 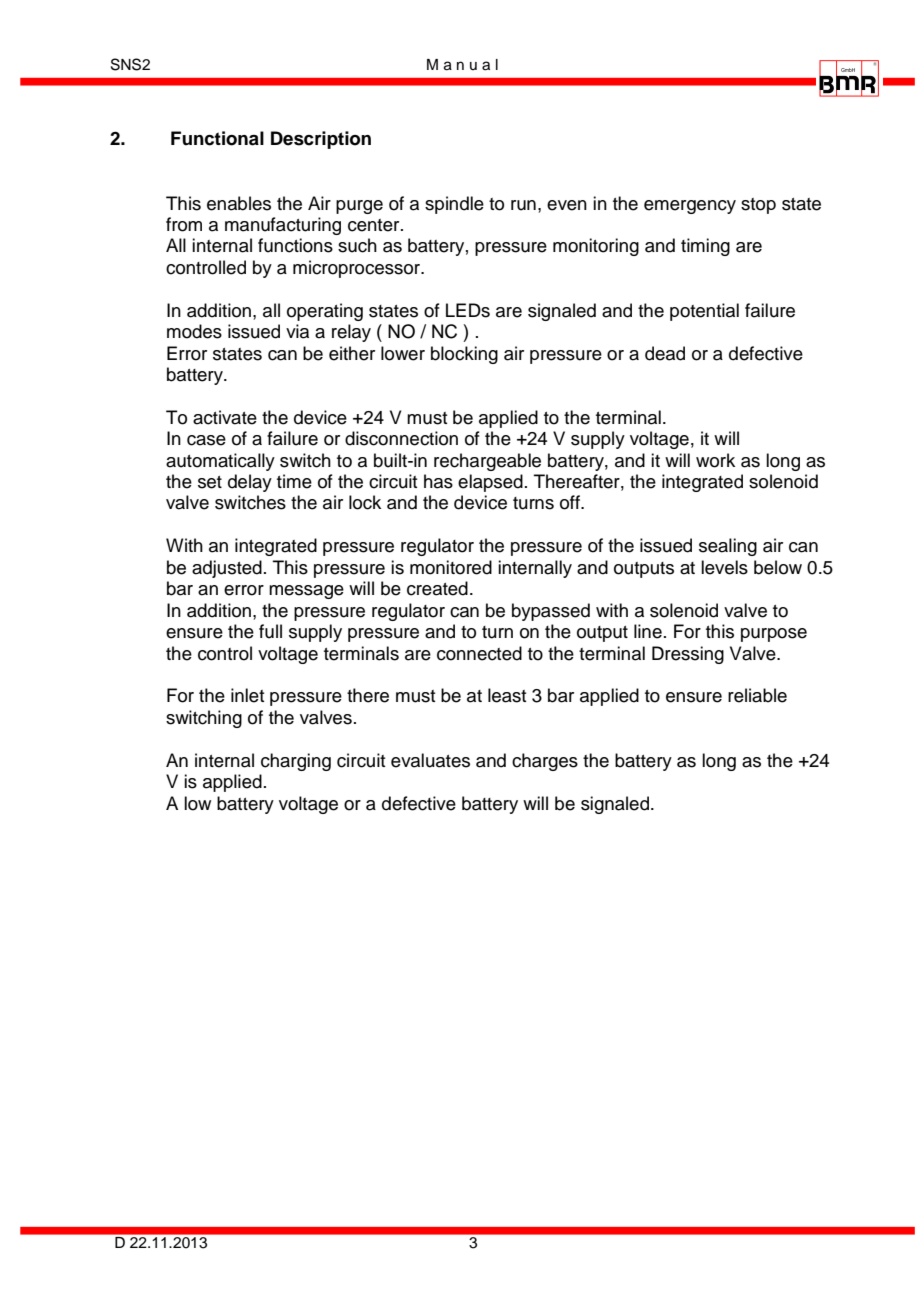 What do you see at coordinates (487, 462) in the page?
I see `rechargeable` at bounding box center [487, 462].
